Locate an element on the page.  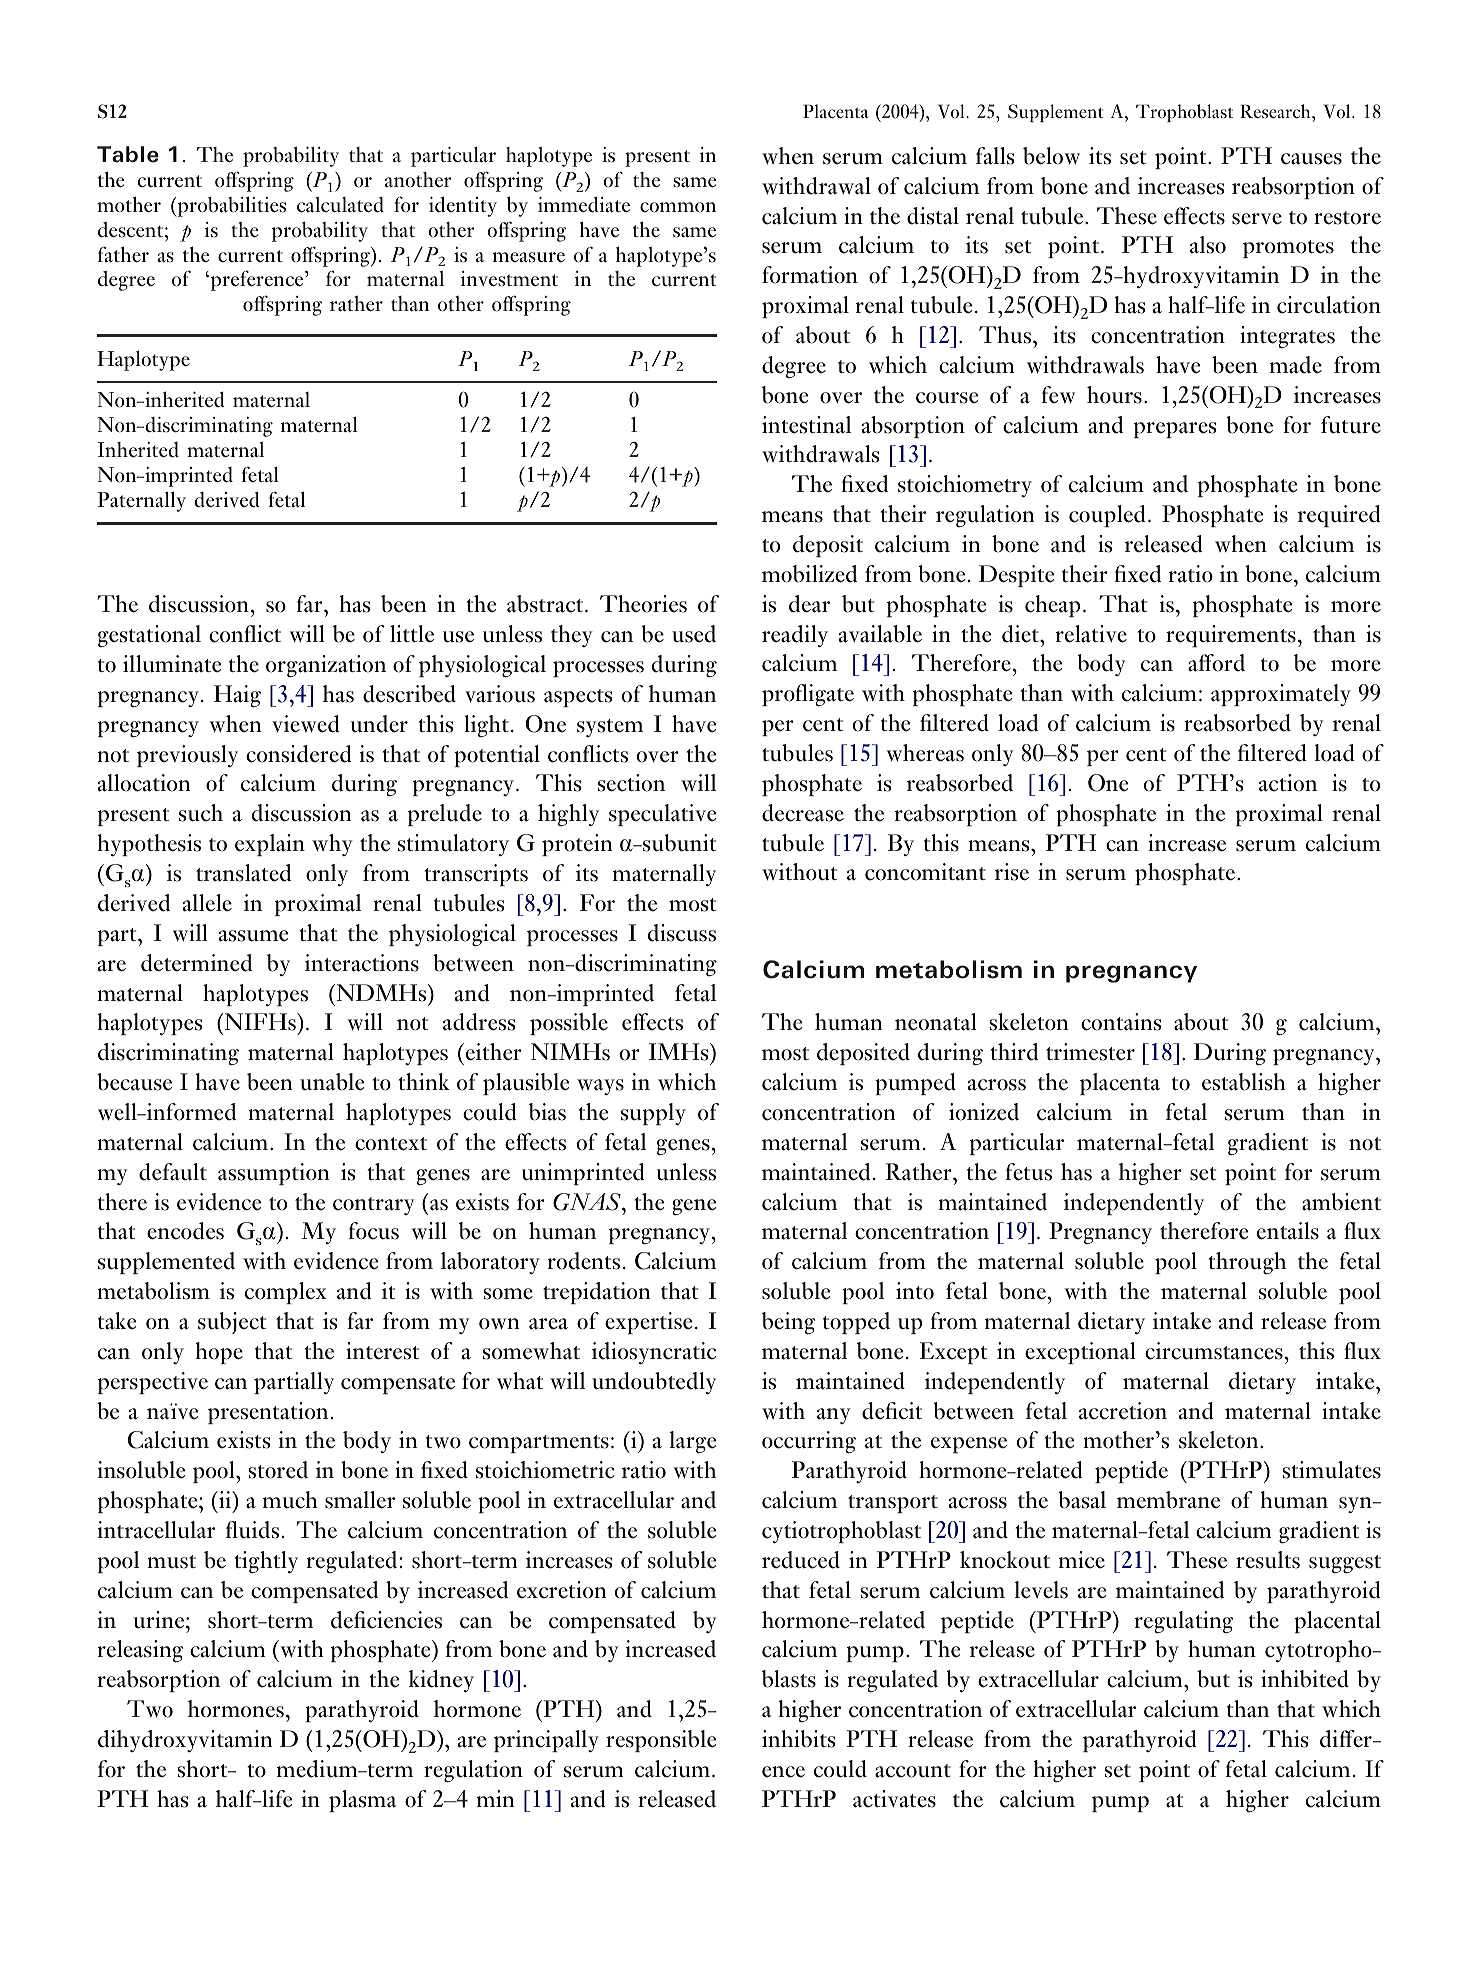
Paternally is located at coordinates (141, 501).
